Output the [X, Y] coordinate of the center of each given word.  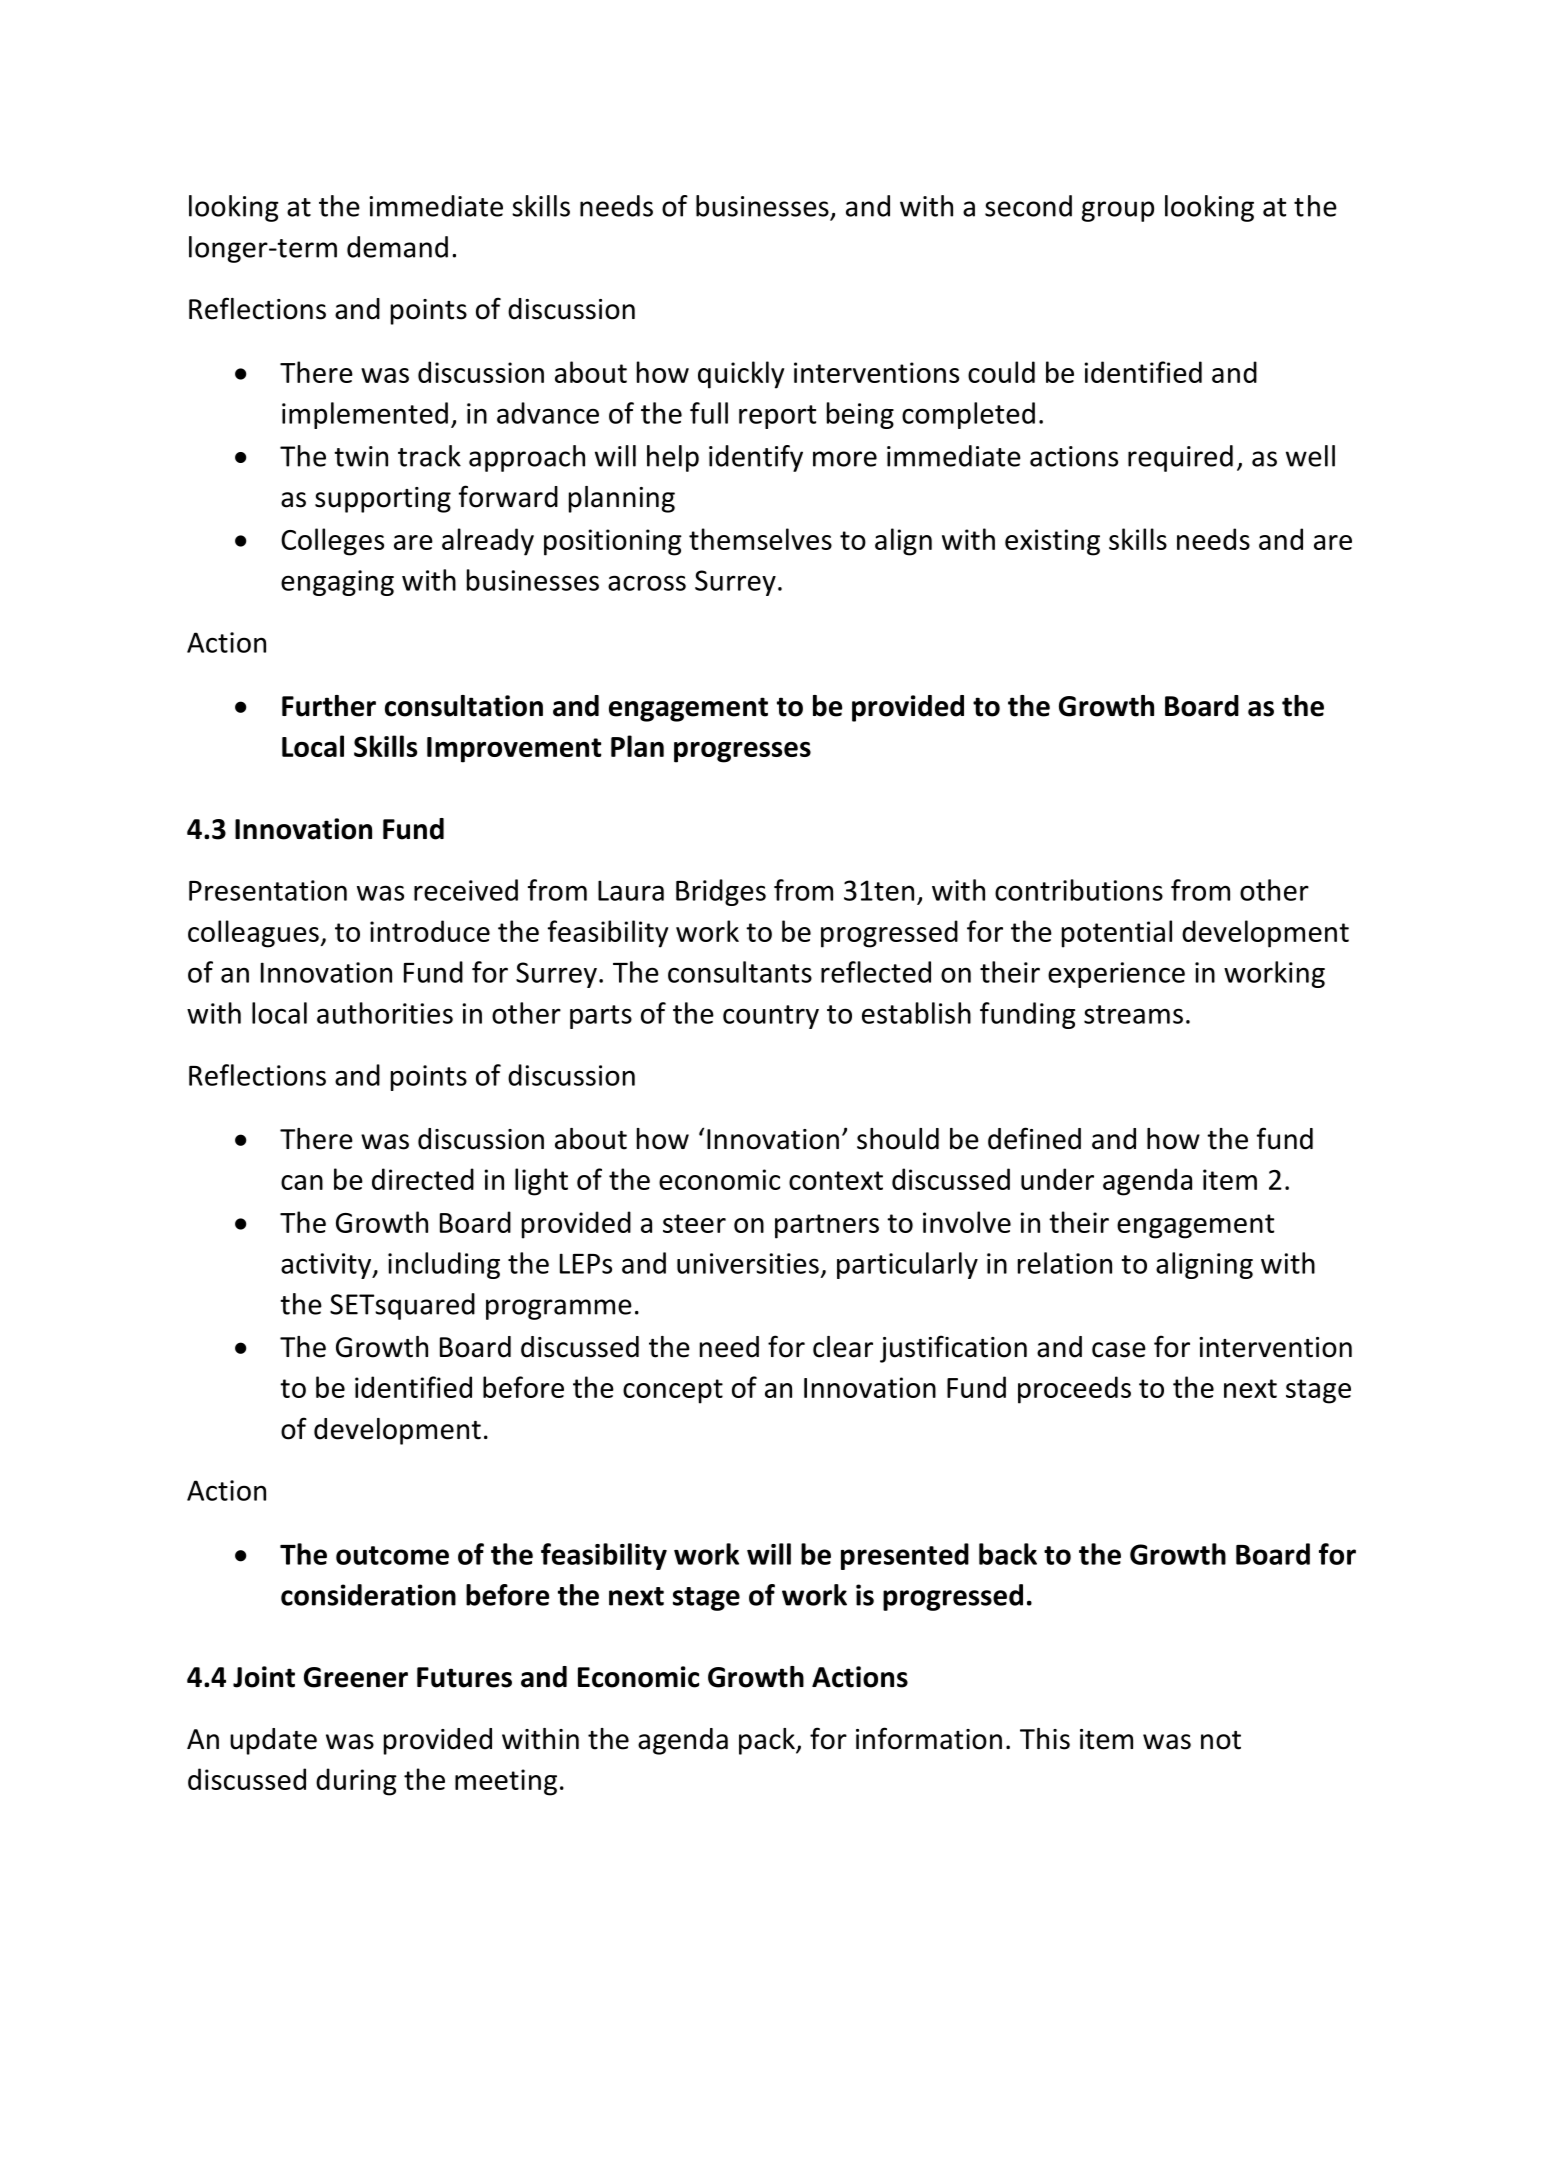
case [1119, 1350]
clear [843, 1347]
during [356, 1782]
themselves [760, 539]
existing [1052, 542]
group [1118, 211]
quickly [741, 375]
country [771, 1017]
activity [327, 1266]
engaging [337, 583]
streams [1133, 1014]
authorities [385, 1013]
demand [397, 247]
